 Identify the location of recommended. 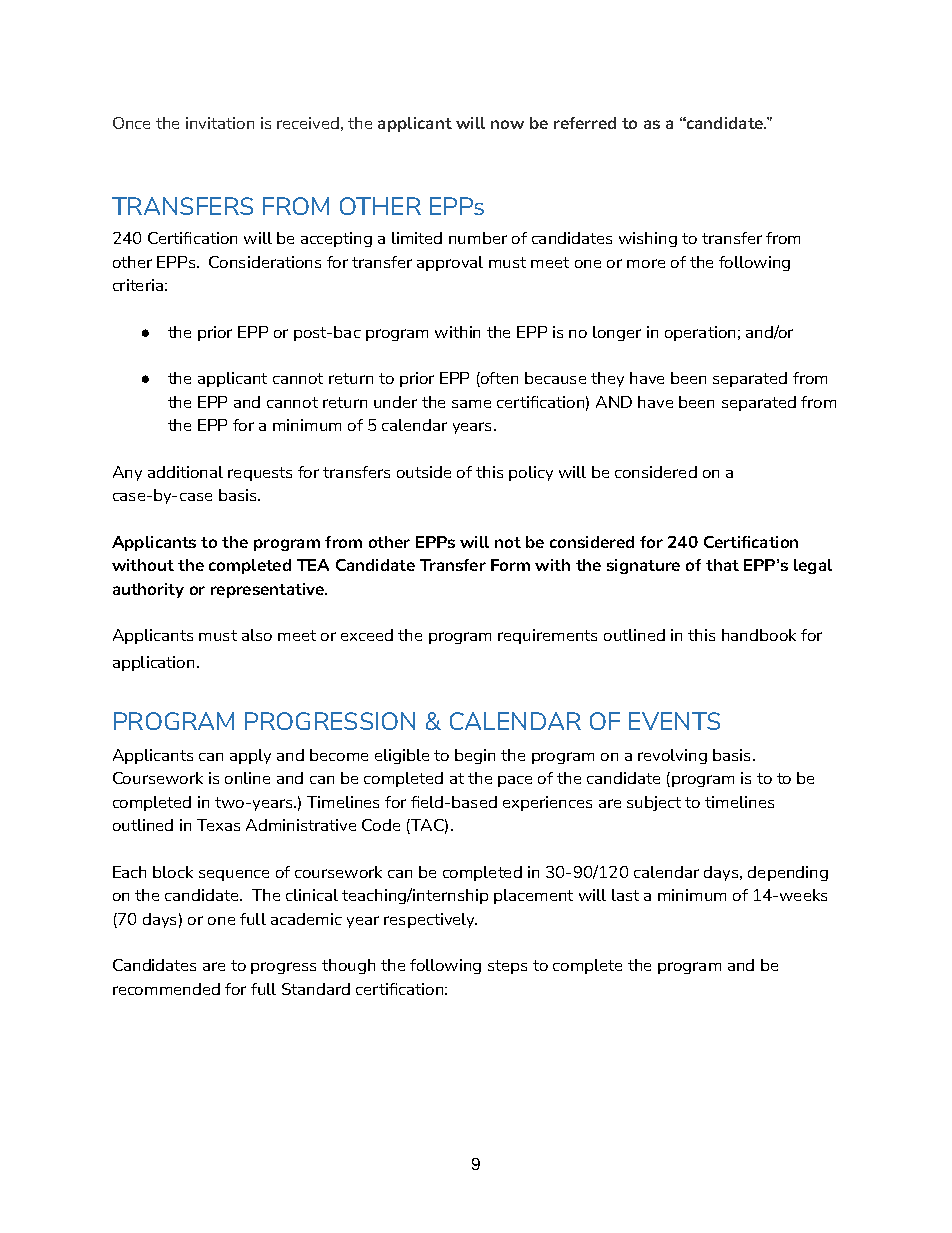
(166, 989).
